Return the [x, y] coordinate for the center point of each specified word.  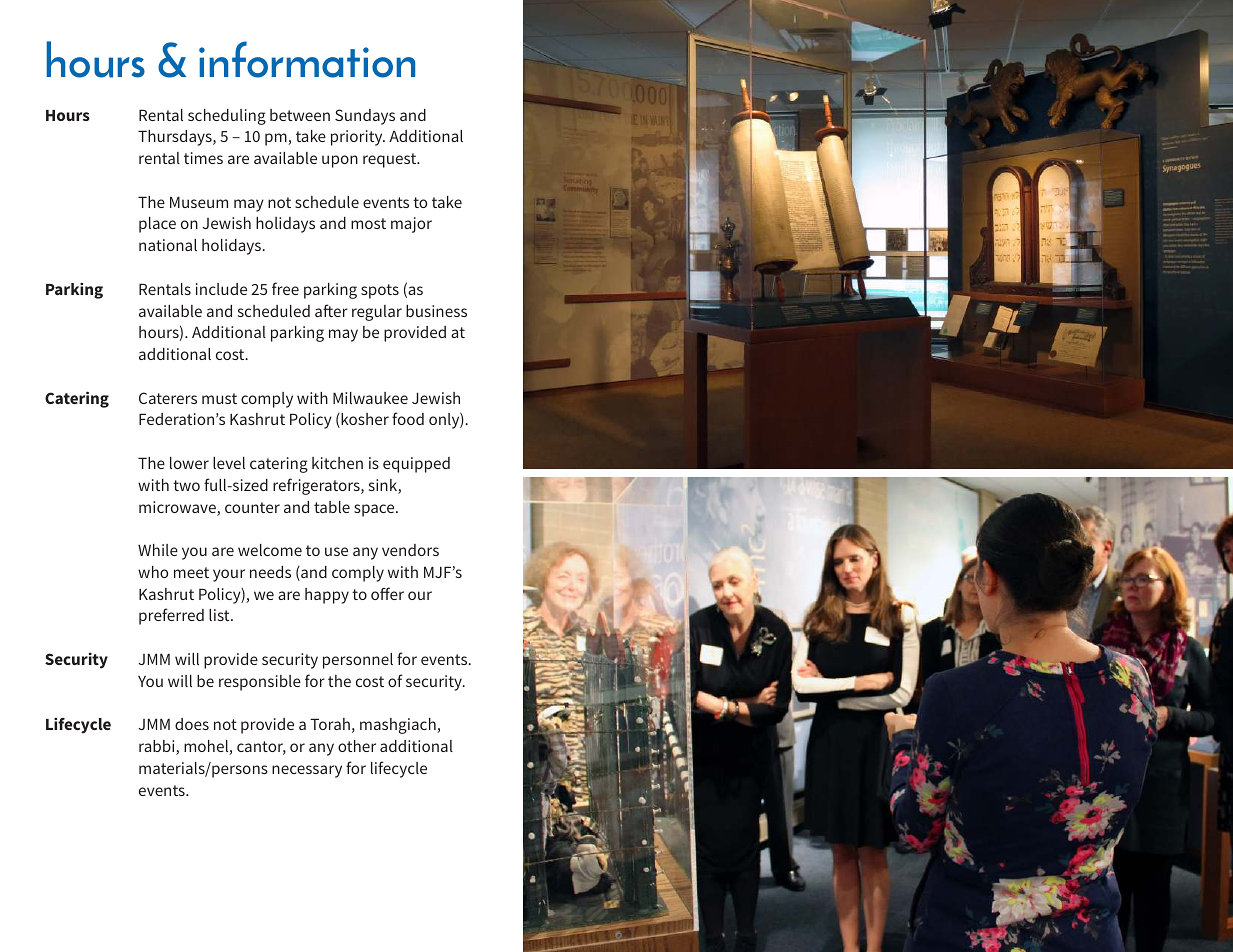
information [307, 59]
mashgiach [399, 726]
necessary [307, 771]
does [192, 724]
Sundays [365, 117]
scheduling [227, 117]
